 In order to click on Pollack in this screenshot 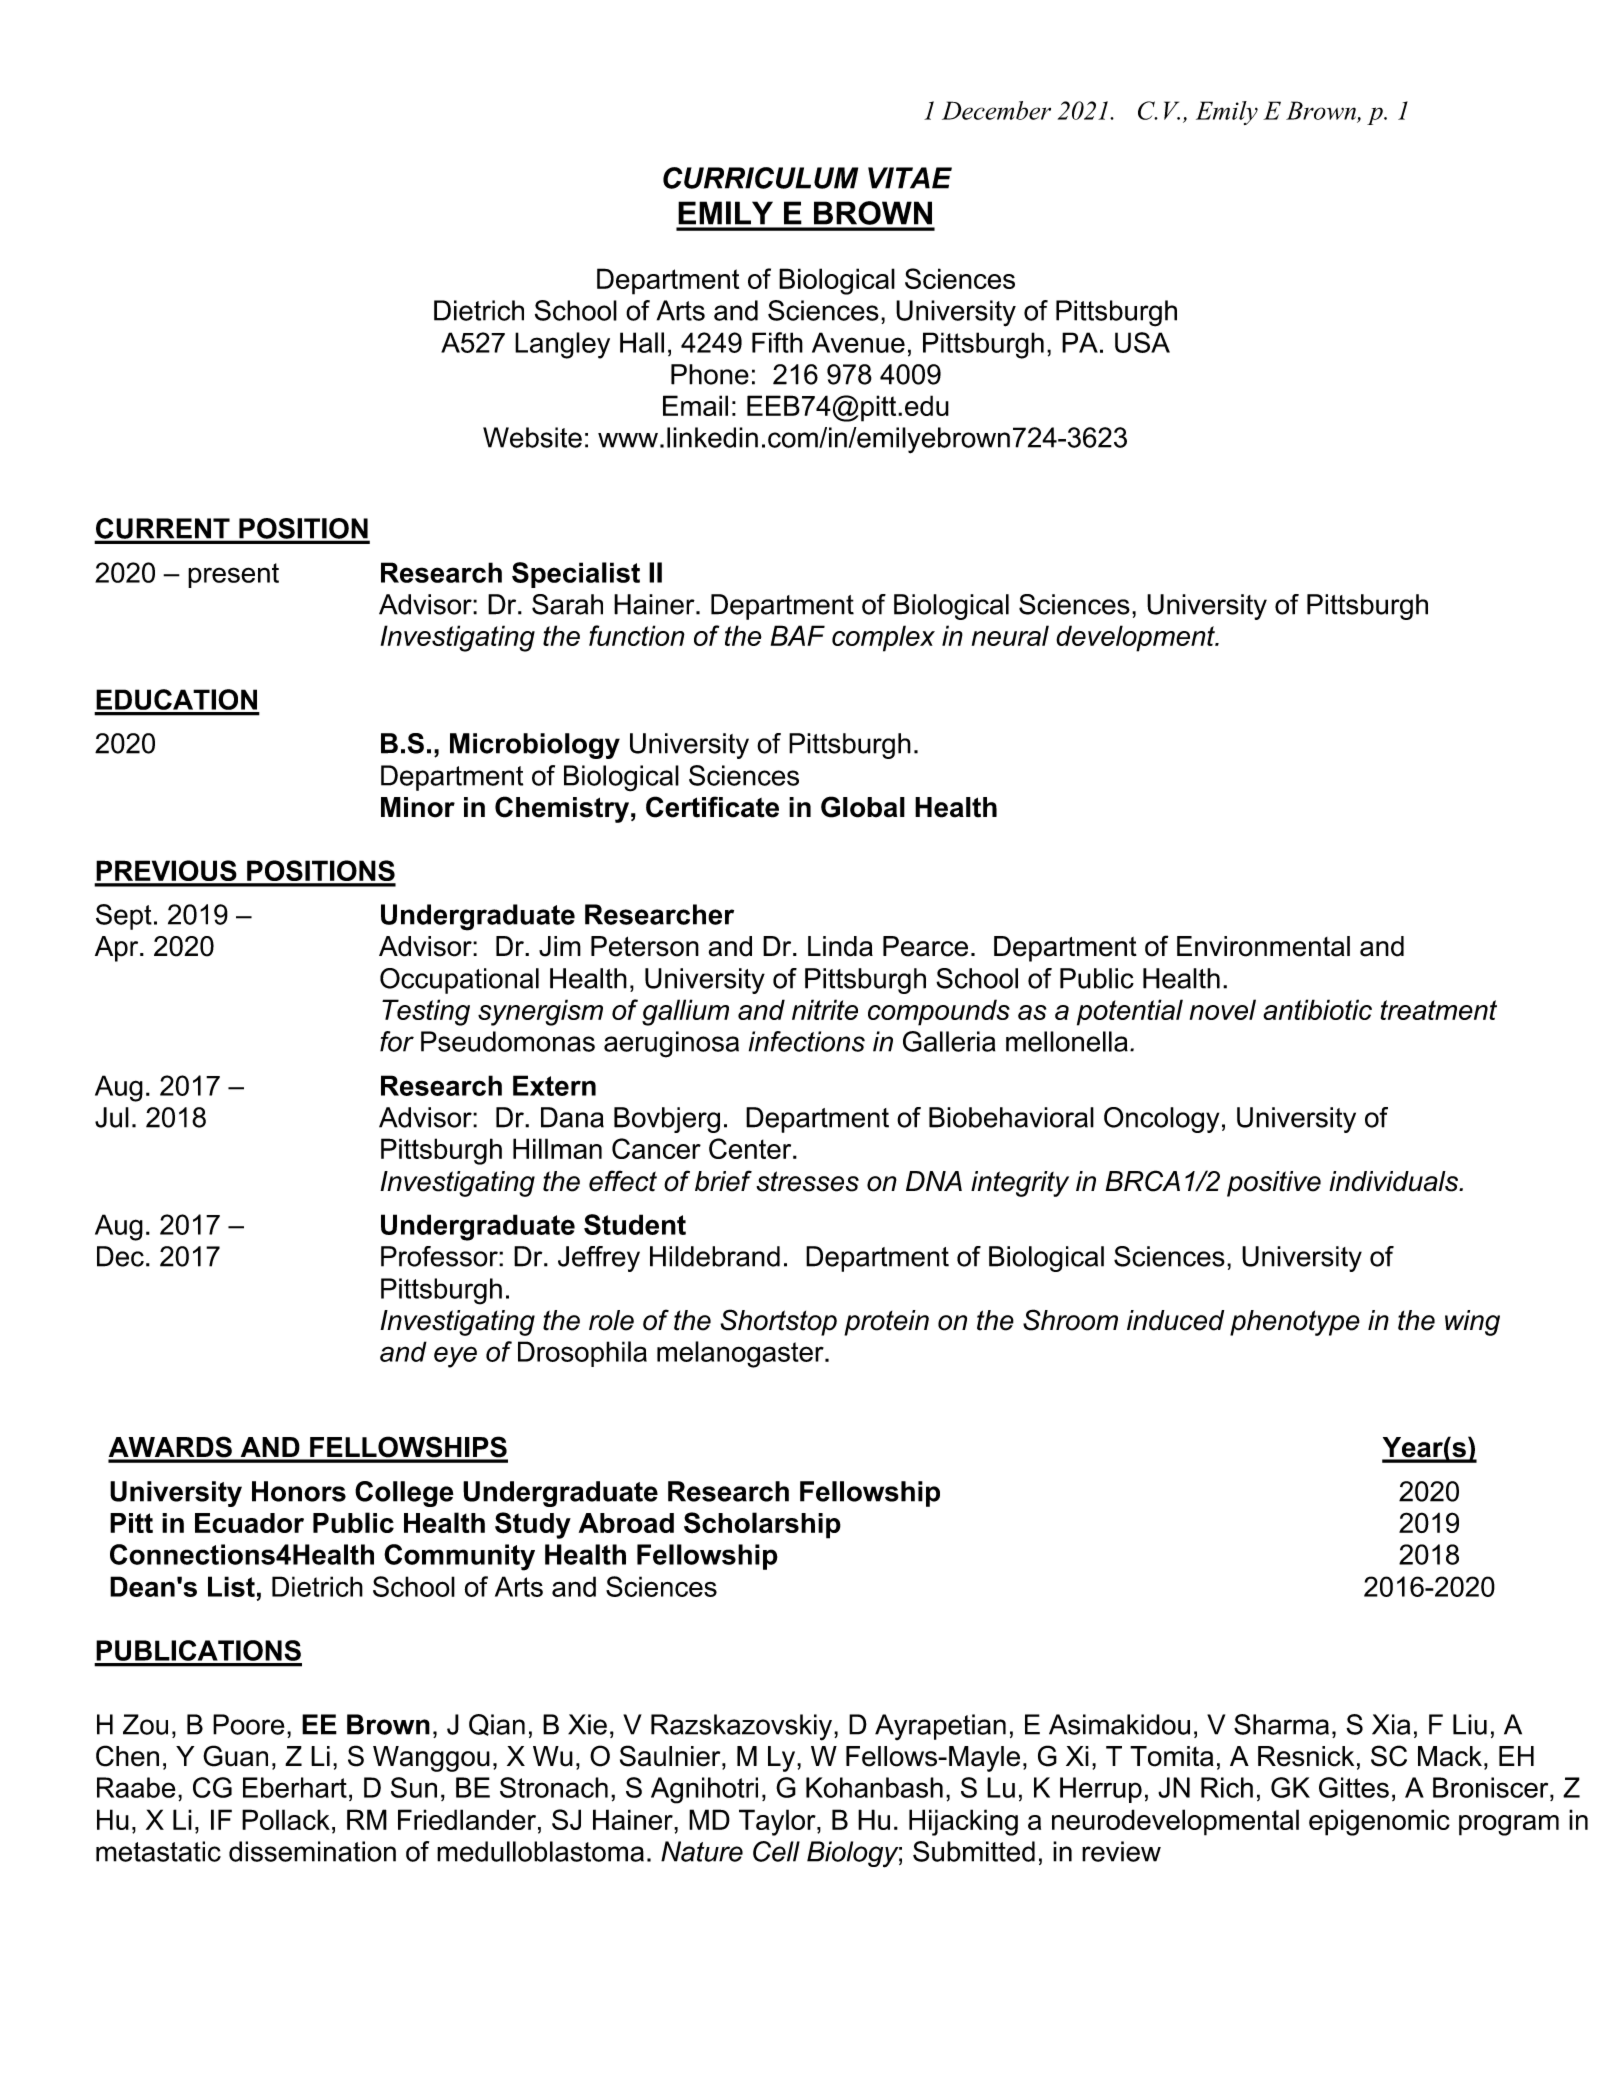, I will do `click(286, 1819)`.
